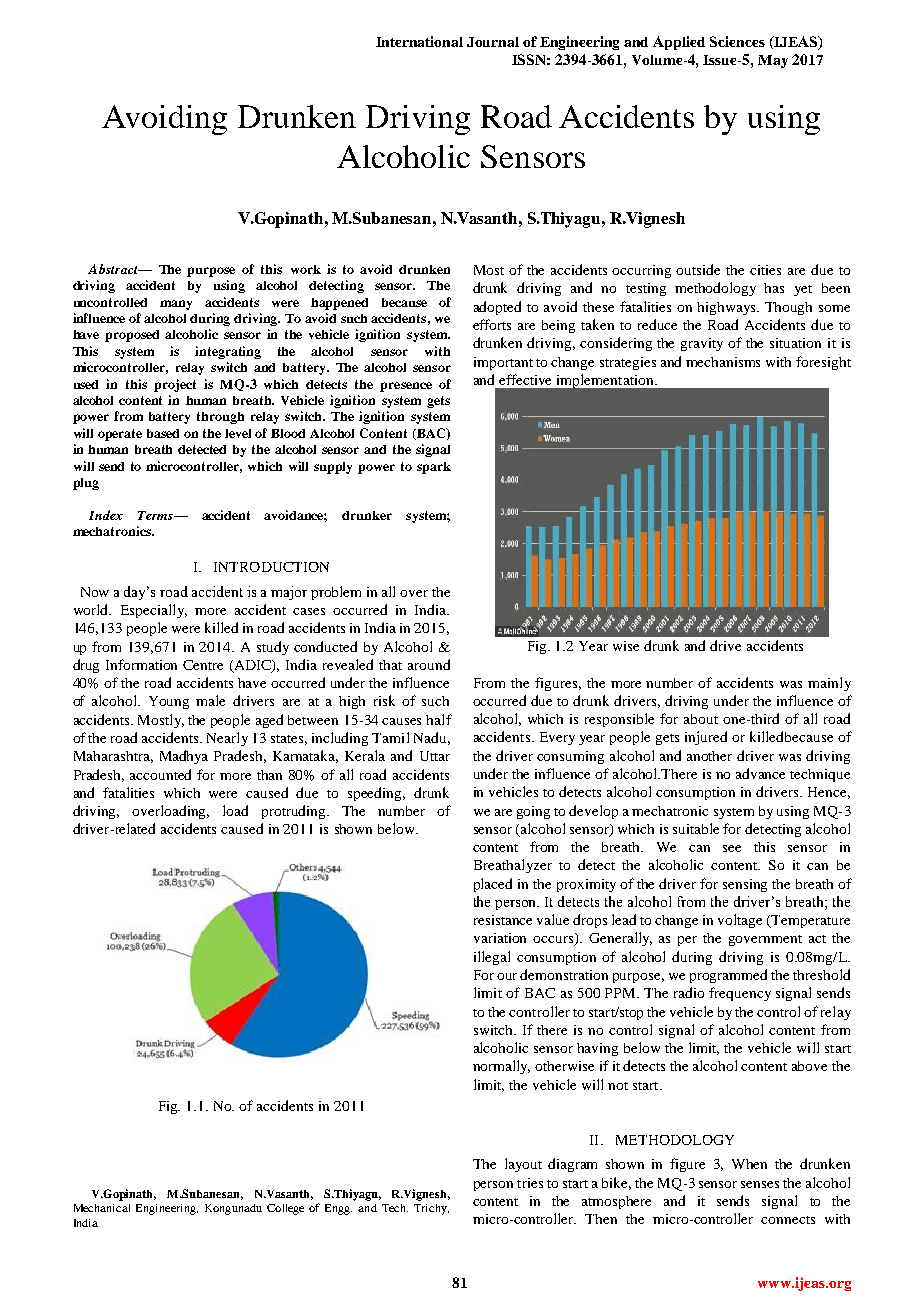  I want to click on see, so click(732, 848).
